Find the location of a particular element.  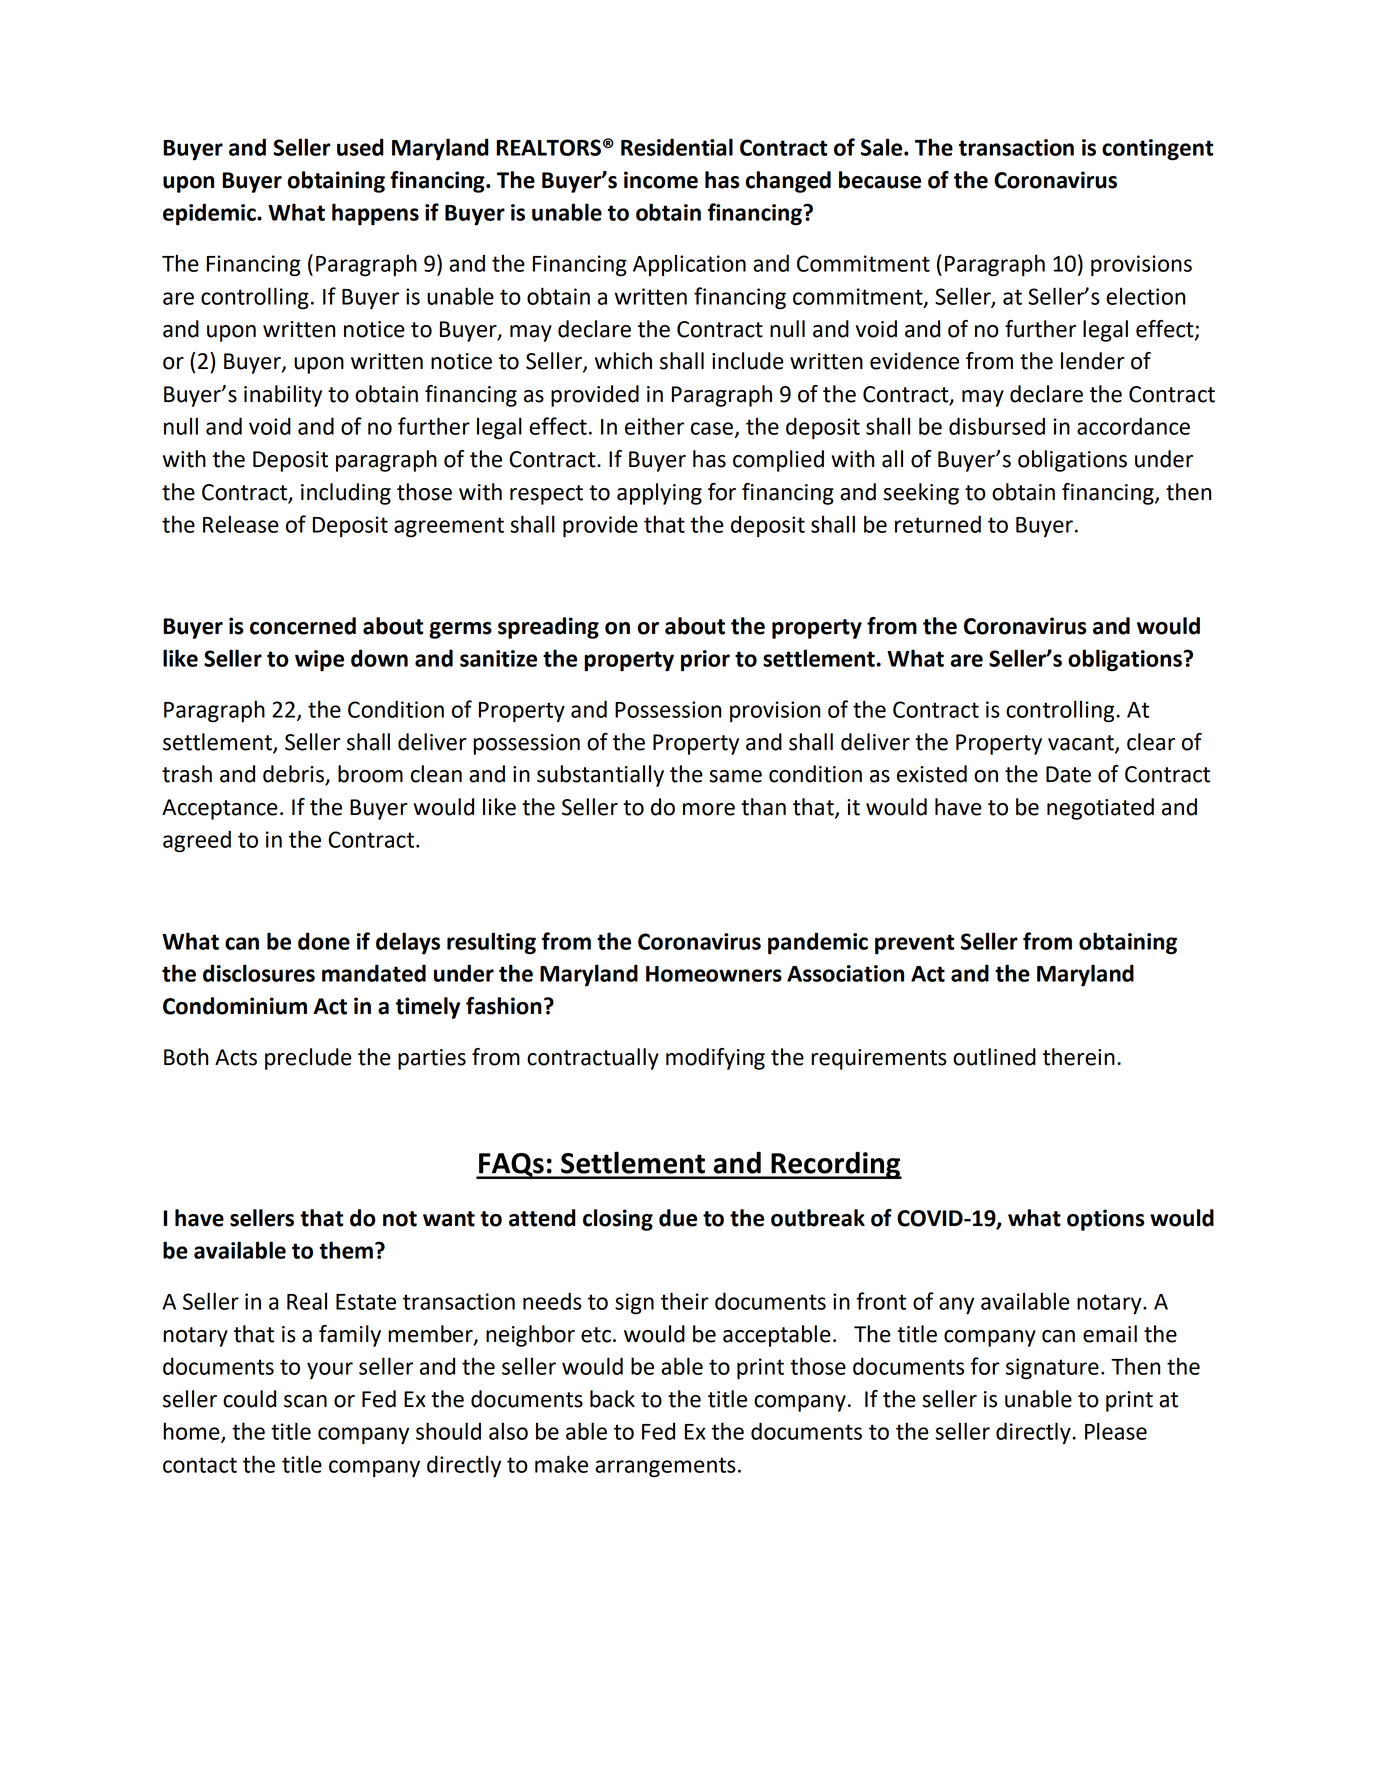

scan is located at coordinates (305, 1401).
